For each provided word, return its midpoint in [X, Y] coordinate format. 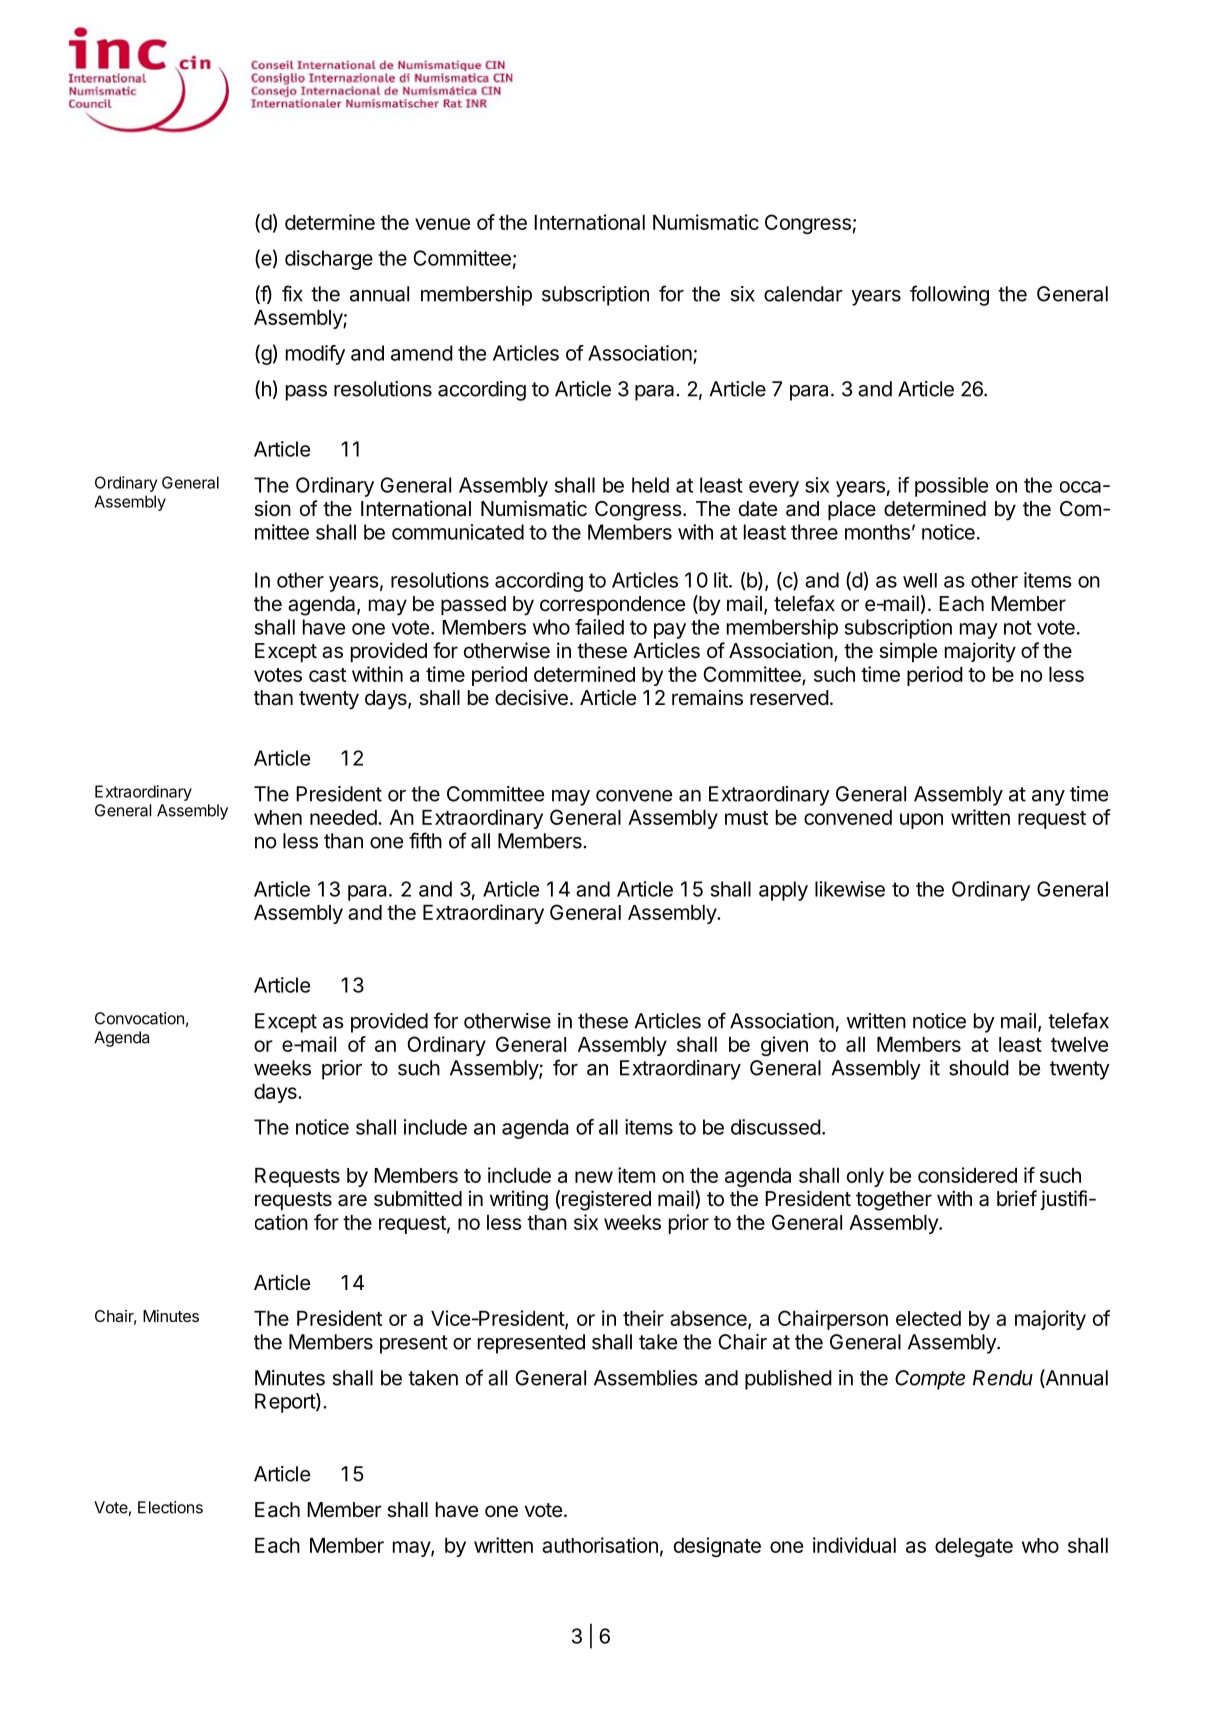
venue [442, 224]
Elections [170, 1507]
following [949, 295]
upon [921, 821]
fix [292, 293]
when [278, 817]
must [746, 818]
